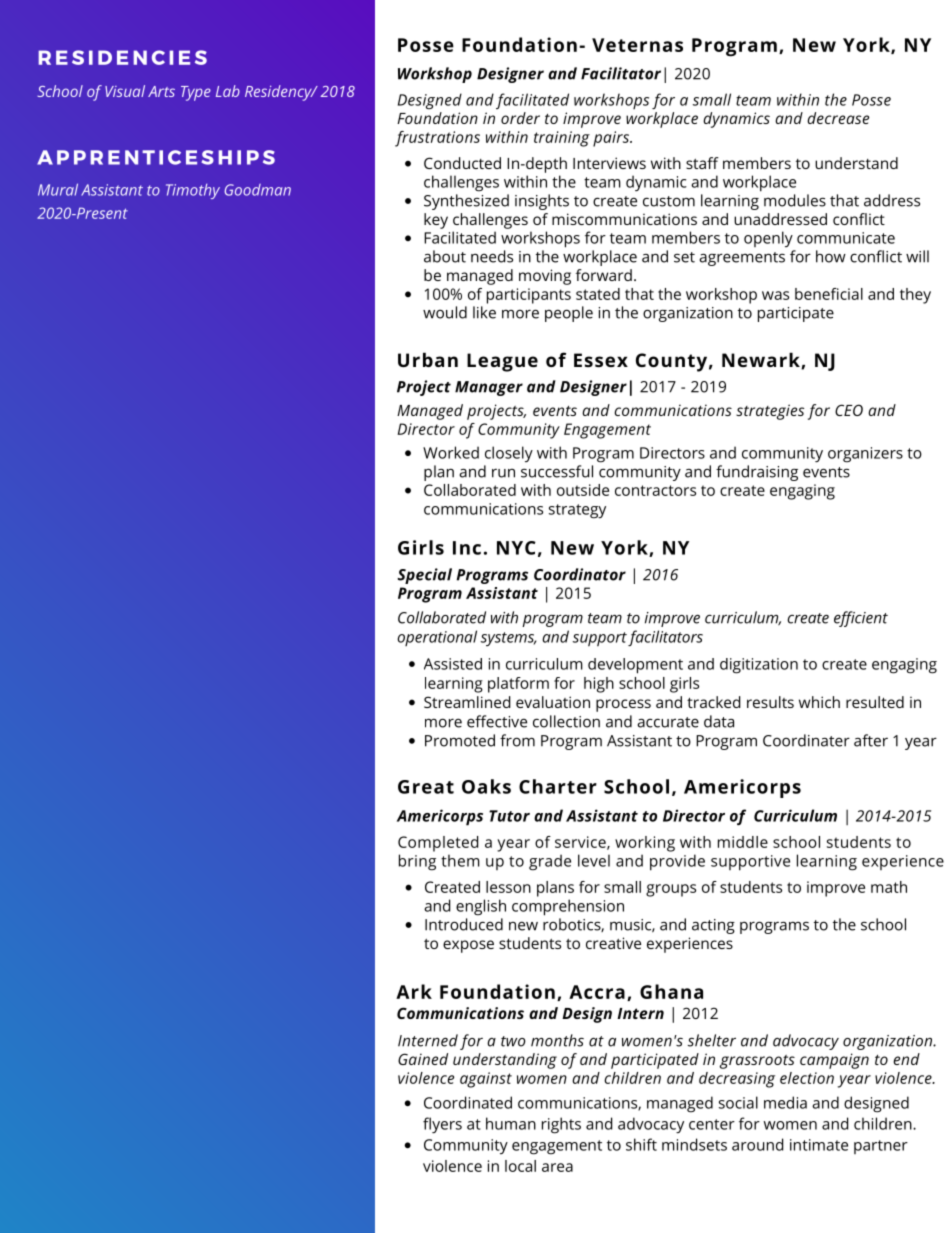 The width and height of the image is (952, 1233). I want to click on Manager, so click(489, 388).
